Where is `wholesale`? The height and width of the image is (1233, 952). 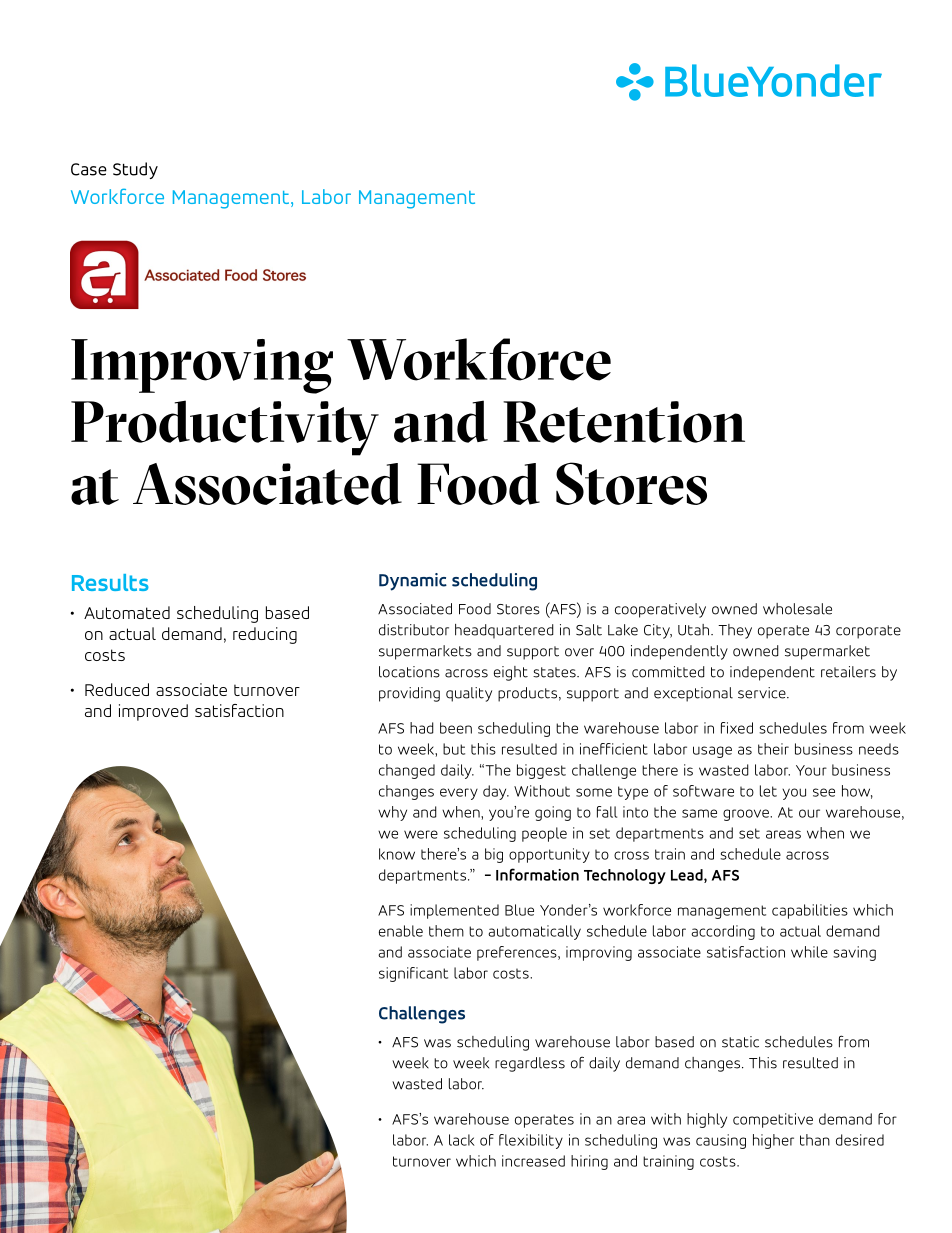
wholesale is located at coordinates (797, 609).
